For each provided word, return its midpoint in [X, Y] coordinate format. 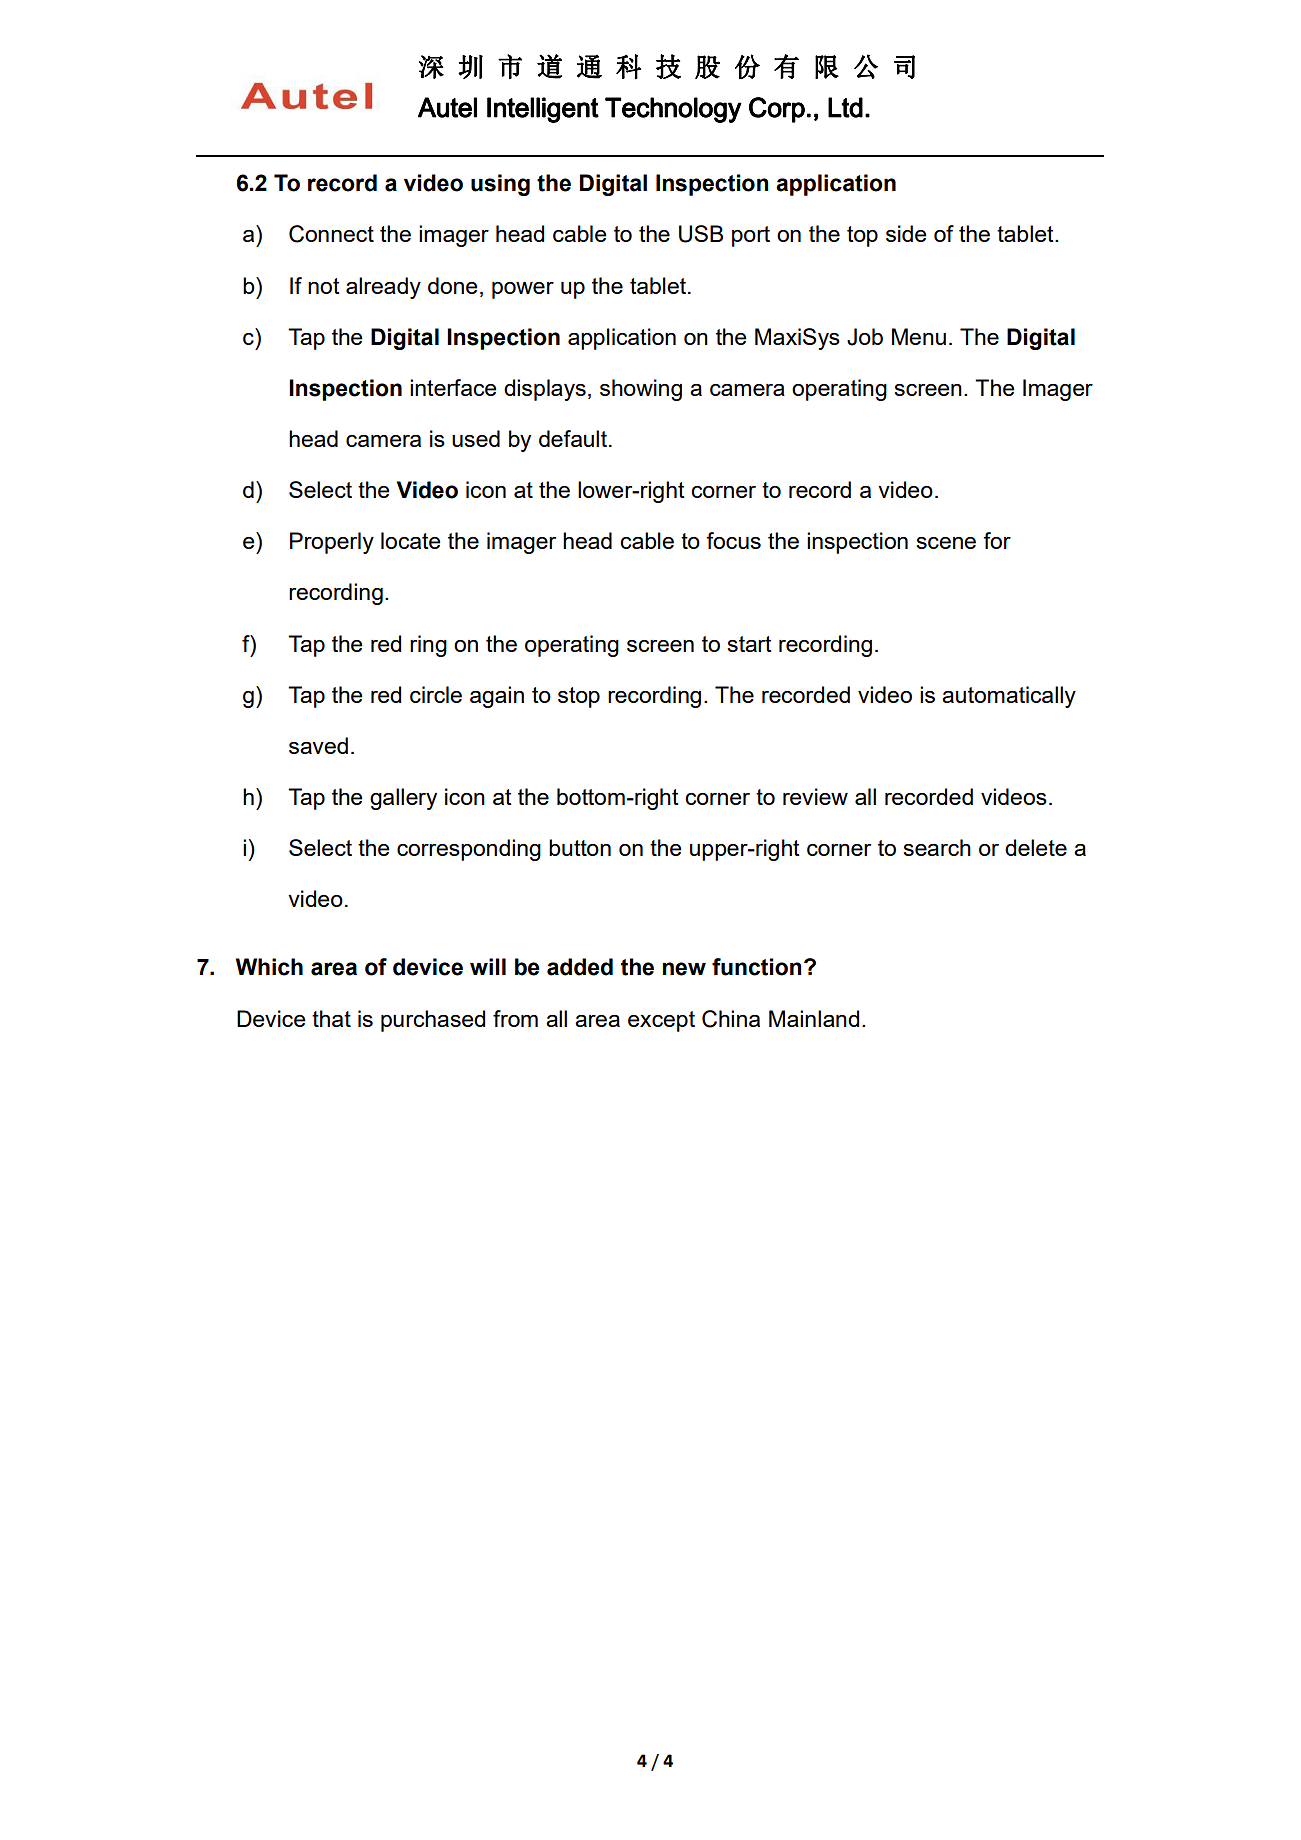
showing [641, 390]
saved [318, 745]
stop [579, 697]
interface [453, 387]
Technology [673, 110]
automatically [1009, 697]
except [661, 1021]
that [331, 1018]
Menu [919, 336]
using [500, 185]
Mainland [814, 1018]
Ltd [845, 107]
